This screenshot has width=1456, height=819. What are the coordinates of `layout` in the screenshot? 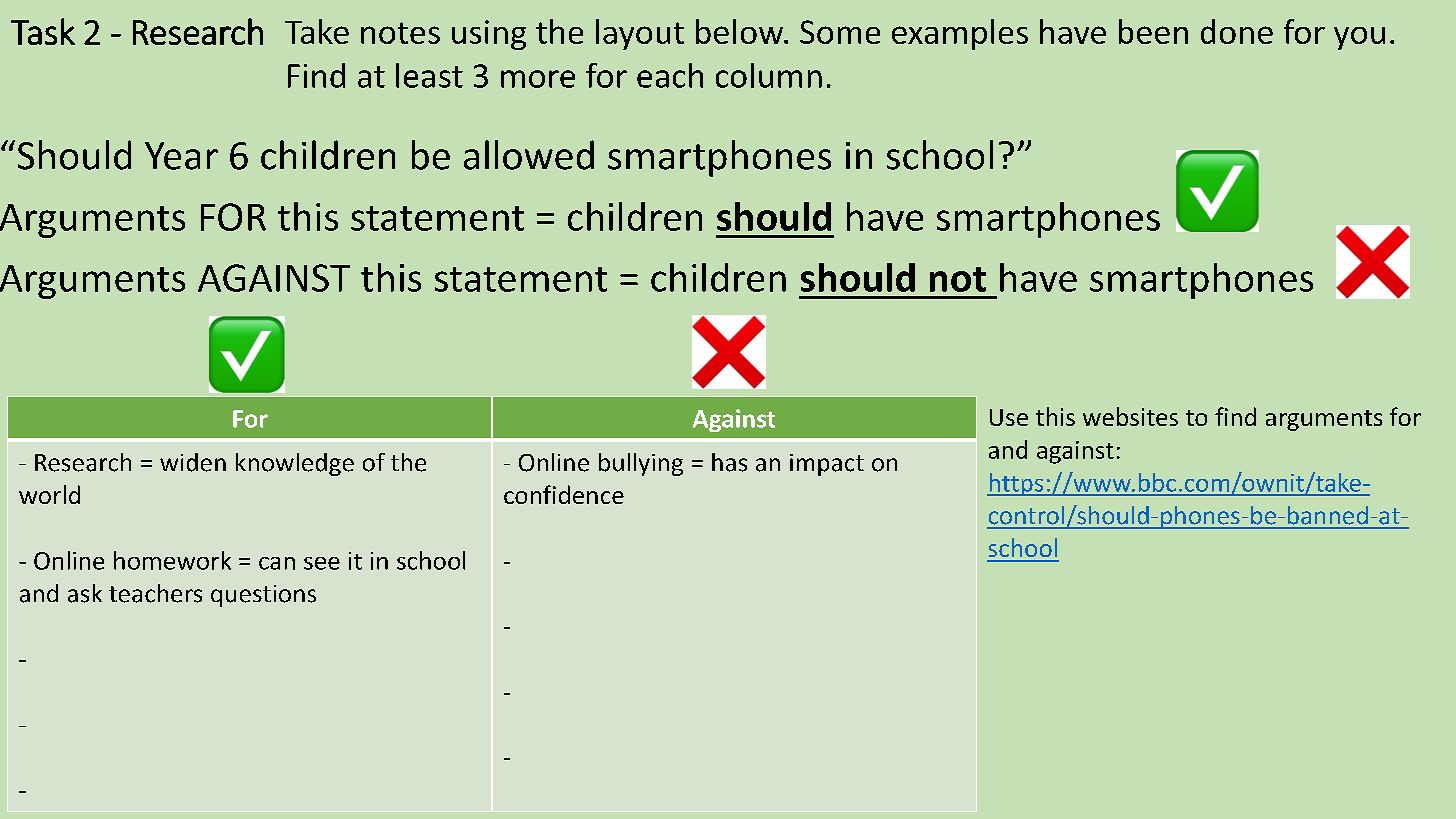 It's located at (640, 34).
